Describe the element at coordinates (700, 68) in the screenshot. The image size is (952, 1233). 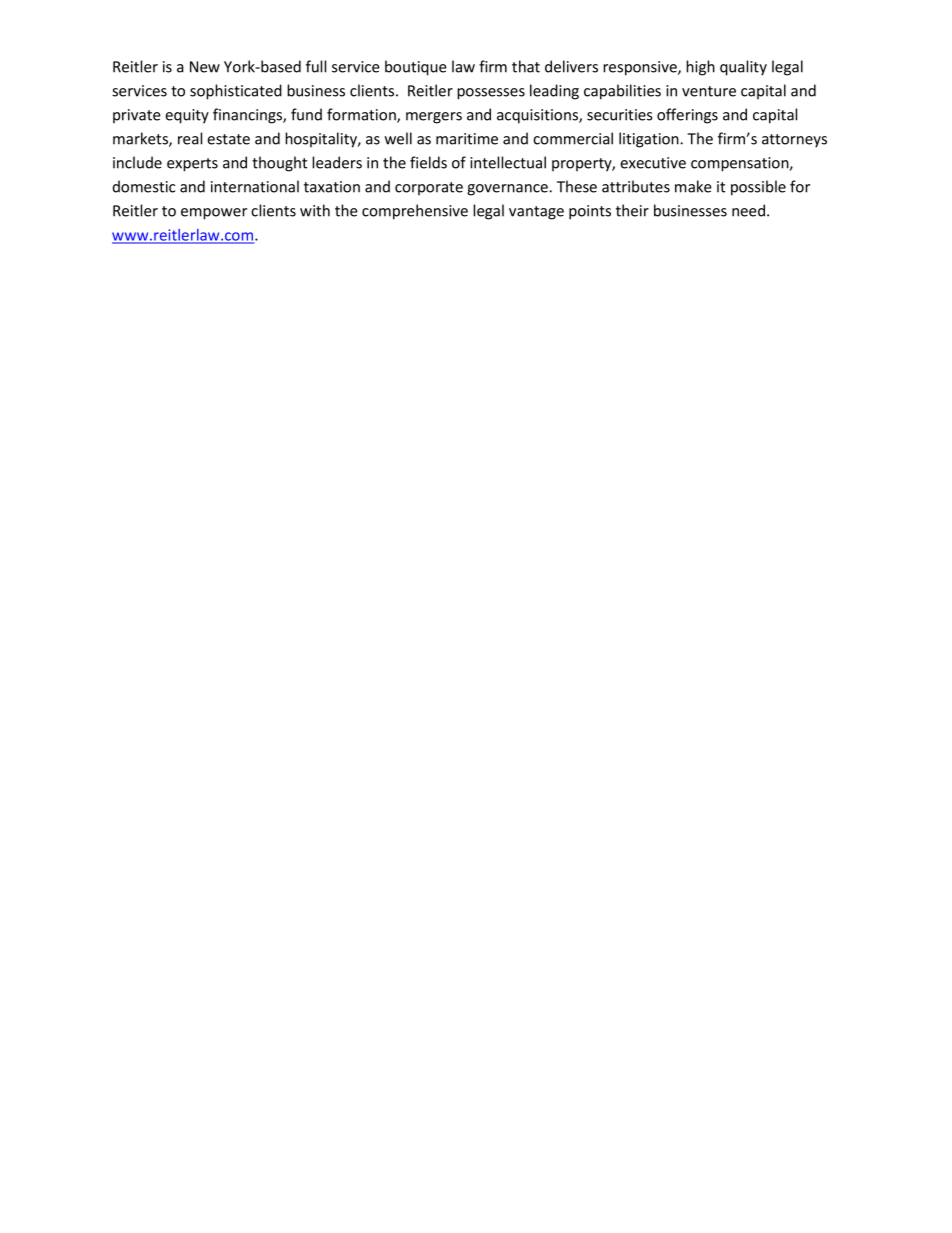
I see `high` at that location.
